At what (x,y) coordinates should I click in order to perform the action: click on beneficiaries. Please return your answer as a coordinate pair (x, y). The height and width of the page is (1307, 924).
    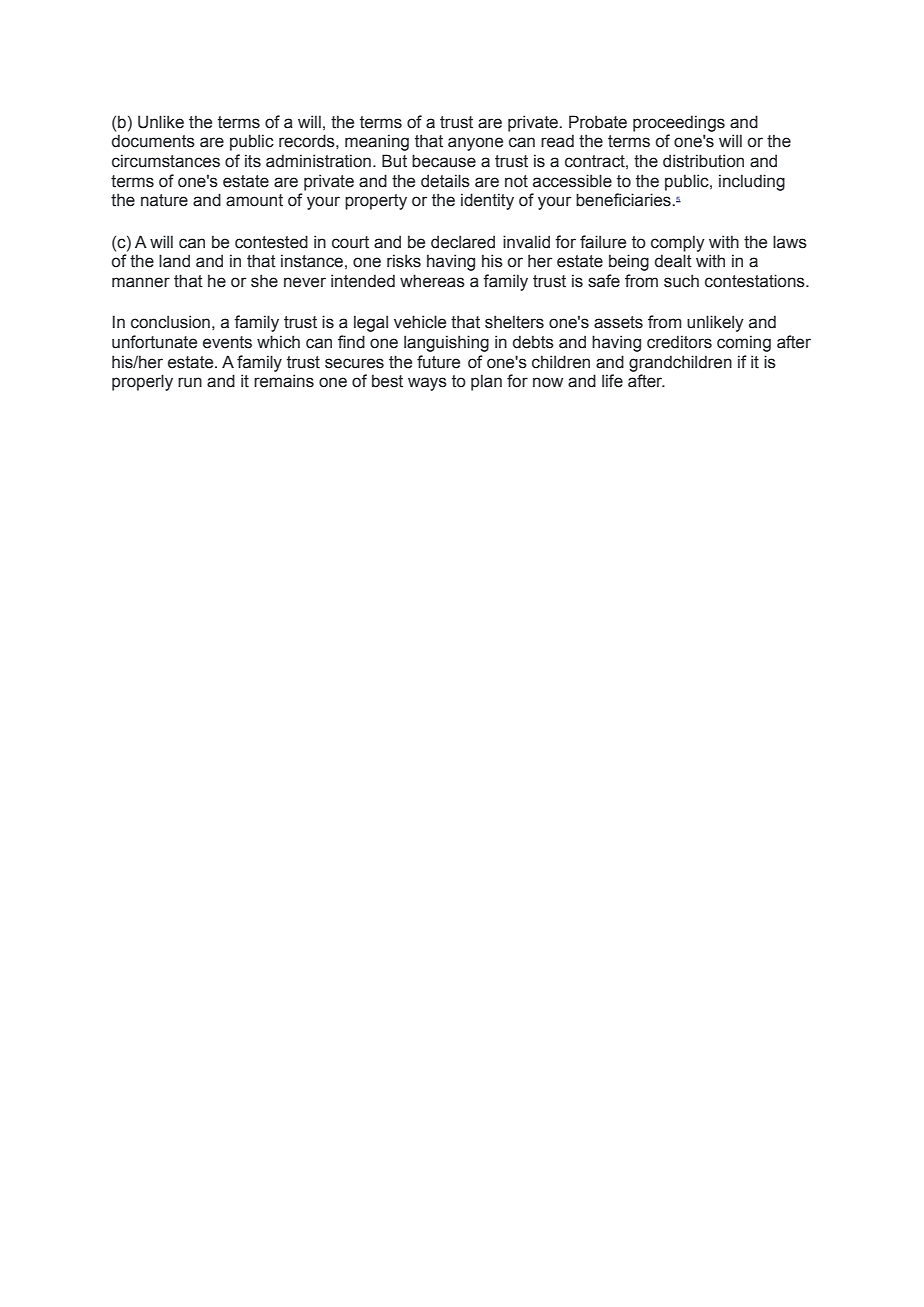
    Looking at the image, I should click on (624, 200).
